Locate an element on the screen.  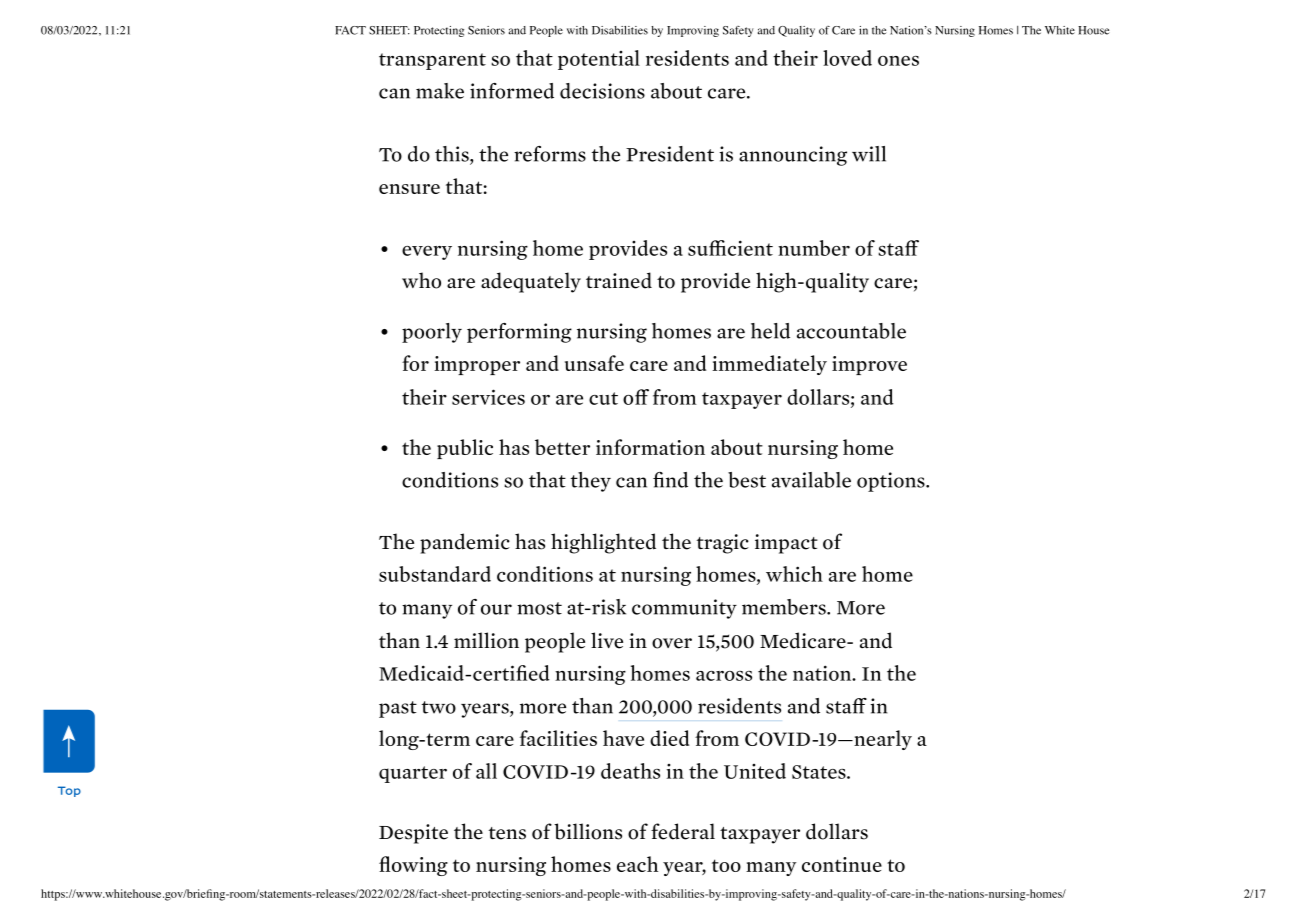
our is located at coordinates (496, 609).
